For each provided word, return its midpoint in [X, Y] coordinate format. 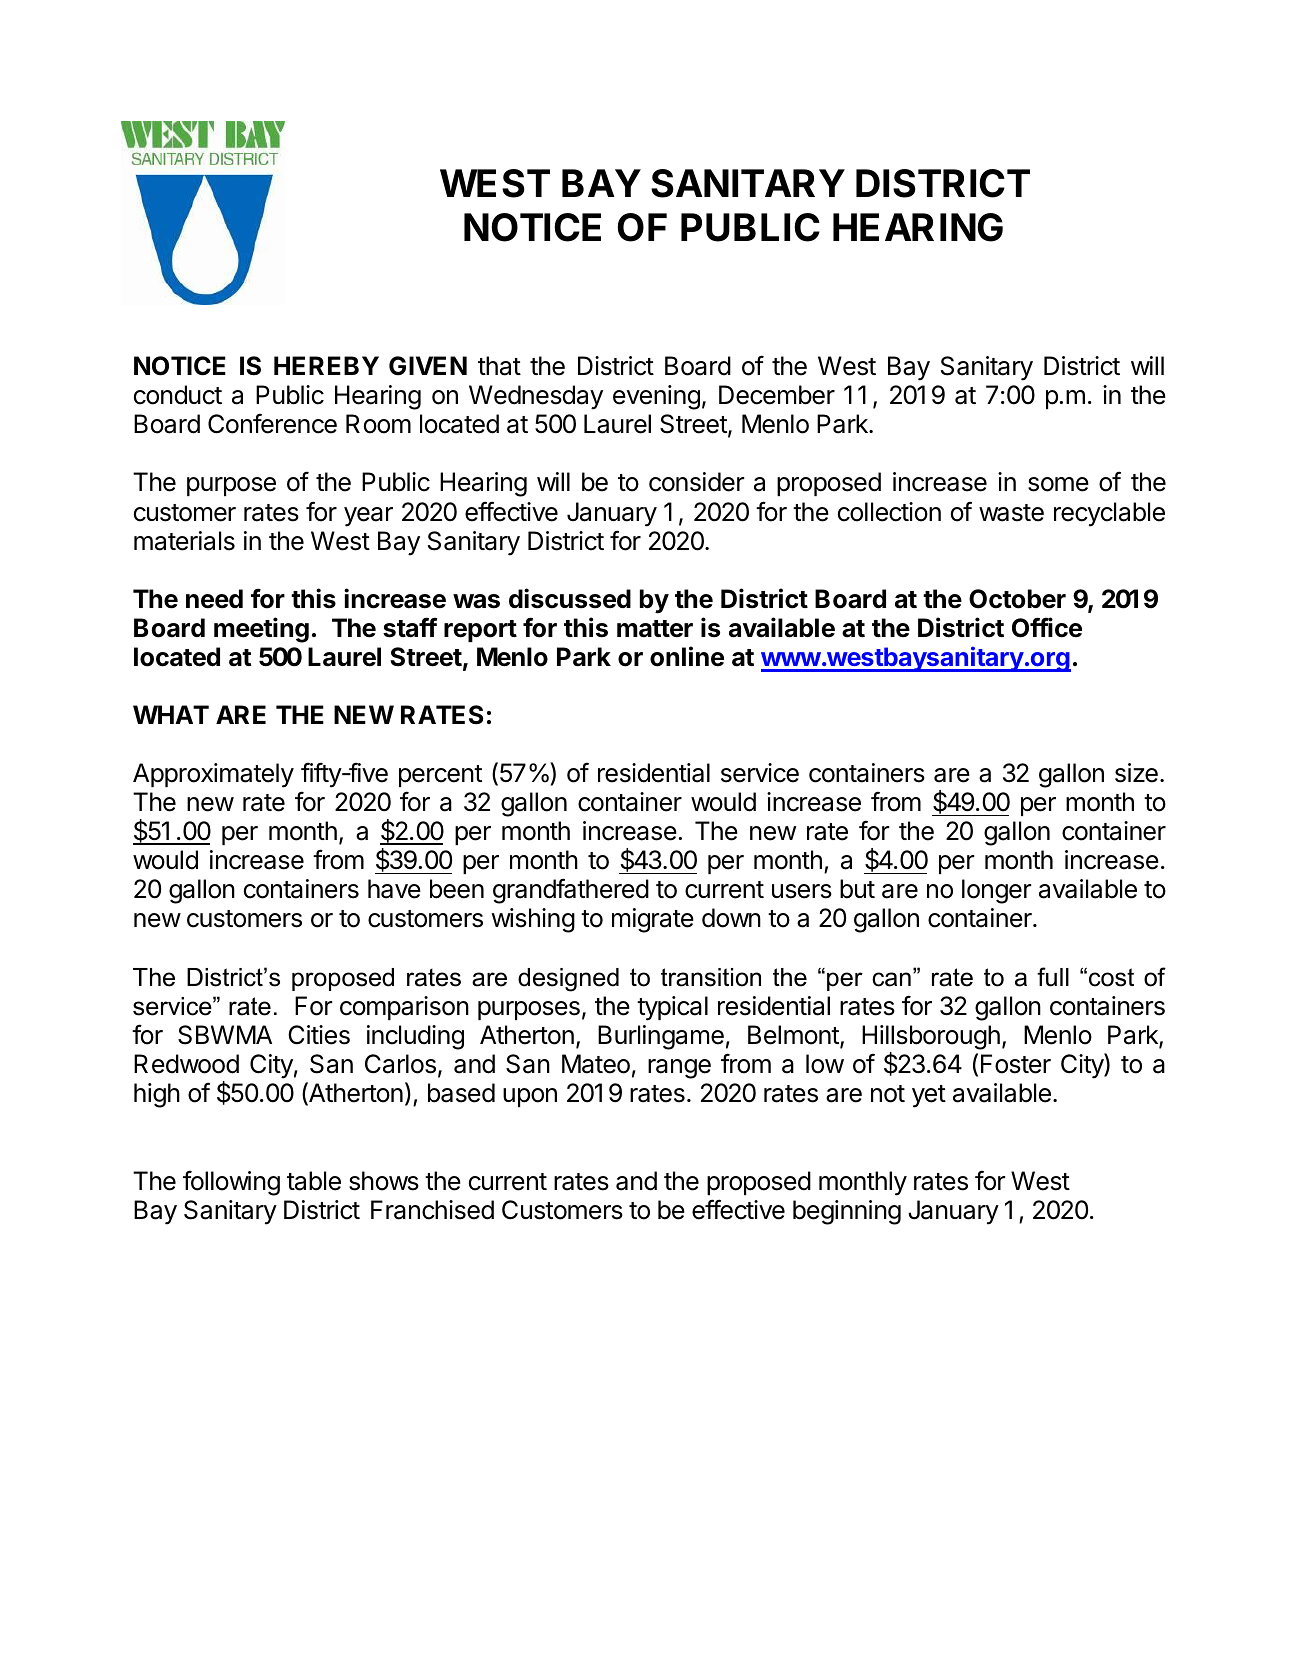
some [1058, 484]
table [314, 1181]
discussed [570, 598]
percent [440, 776]
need [214, 599]
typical [672, 1008]
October [1017, 599]
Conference [272, 424]
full [1053, 977]
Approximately [213, 775]
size [1136, 773]
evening [656, 397]
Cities [319, 1035]
